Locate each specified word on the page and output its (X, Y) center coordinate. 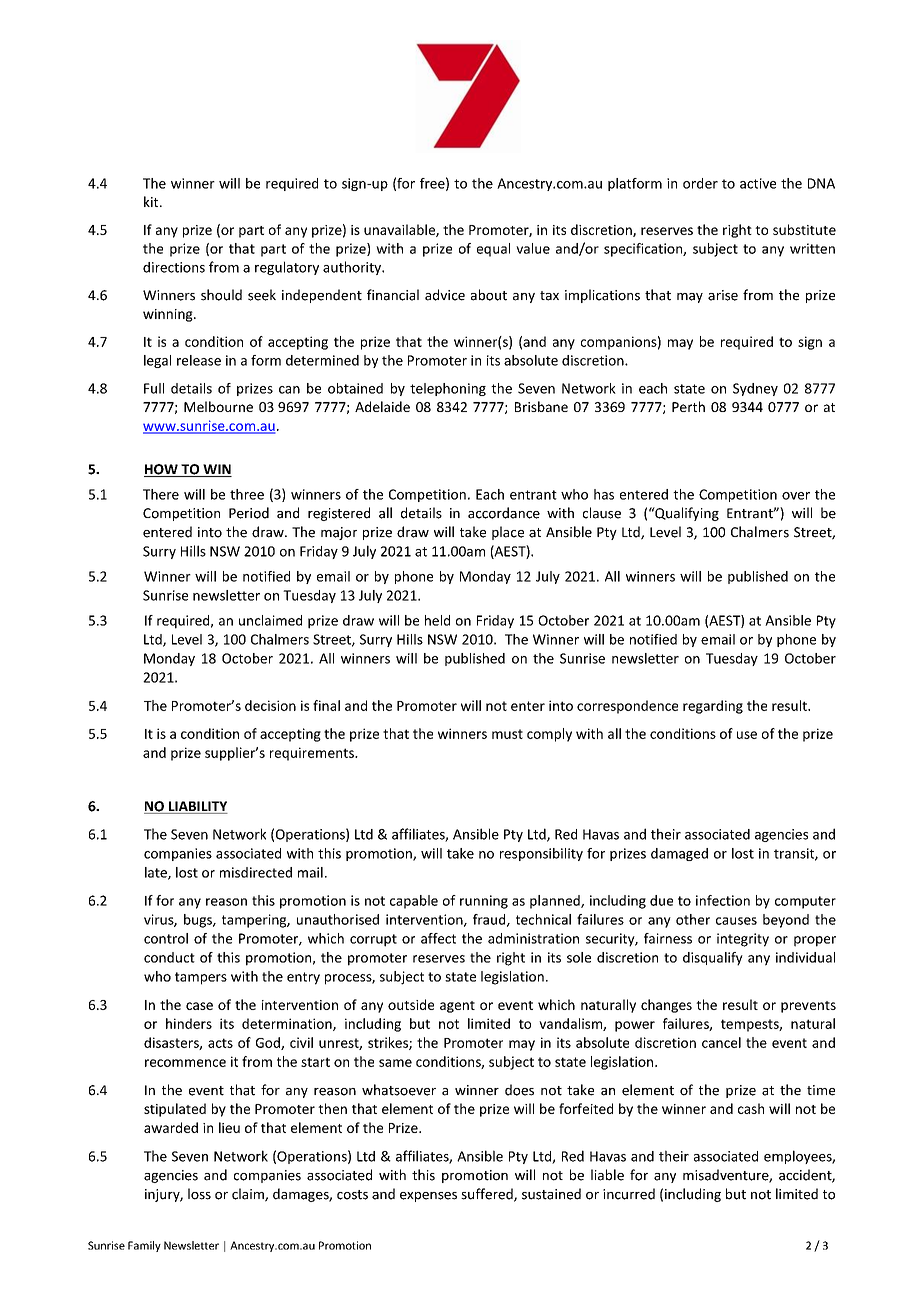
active (758, 183)
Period (249, 513)
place (508, 533)
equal (493, 250)
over (796, 496)
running (484, 902)
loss (199, 1194)
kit (152, 201)
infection (723, 900)
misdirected (256, 872)
